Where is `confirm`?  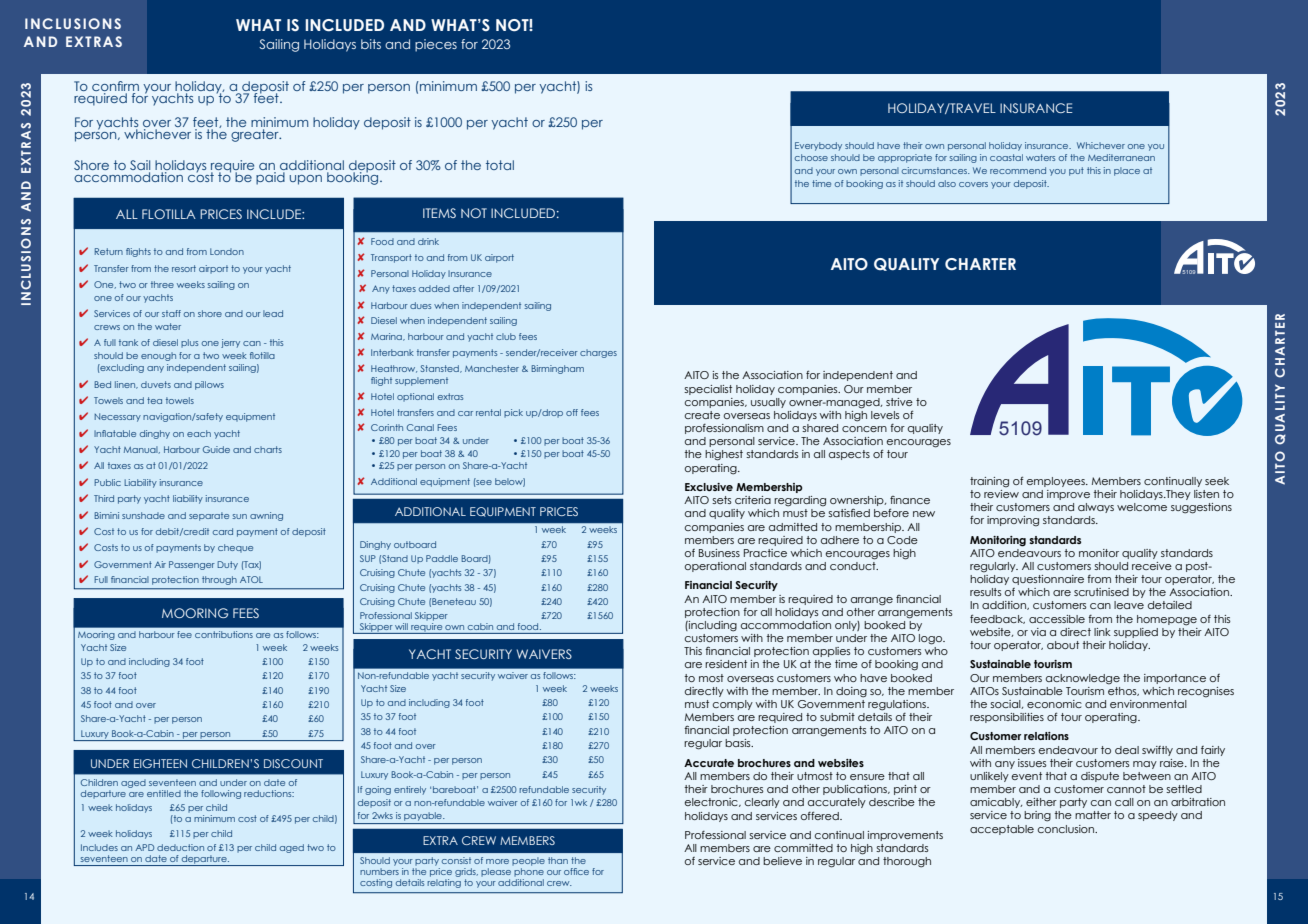
confirm is located at coordinates (115, 87).
